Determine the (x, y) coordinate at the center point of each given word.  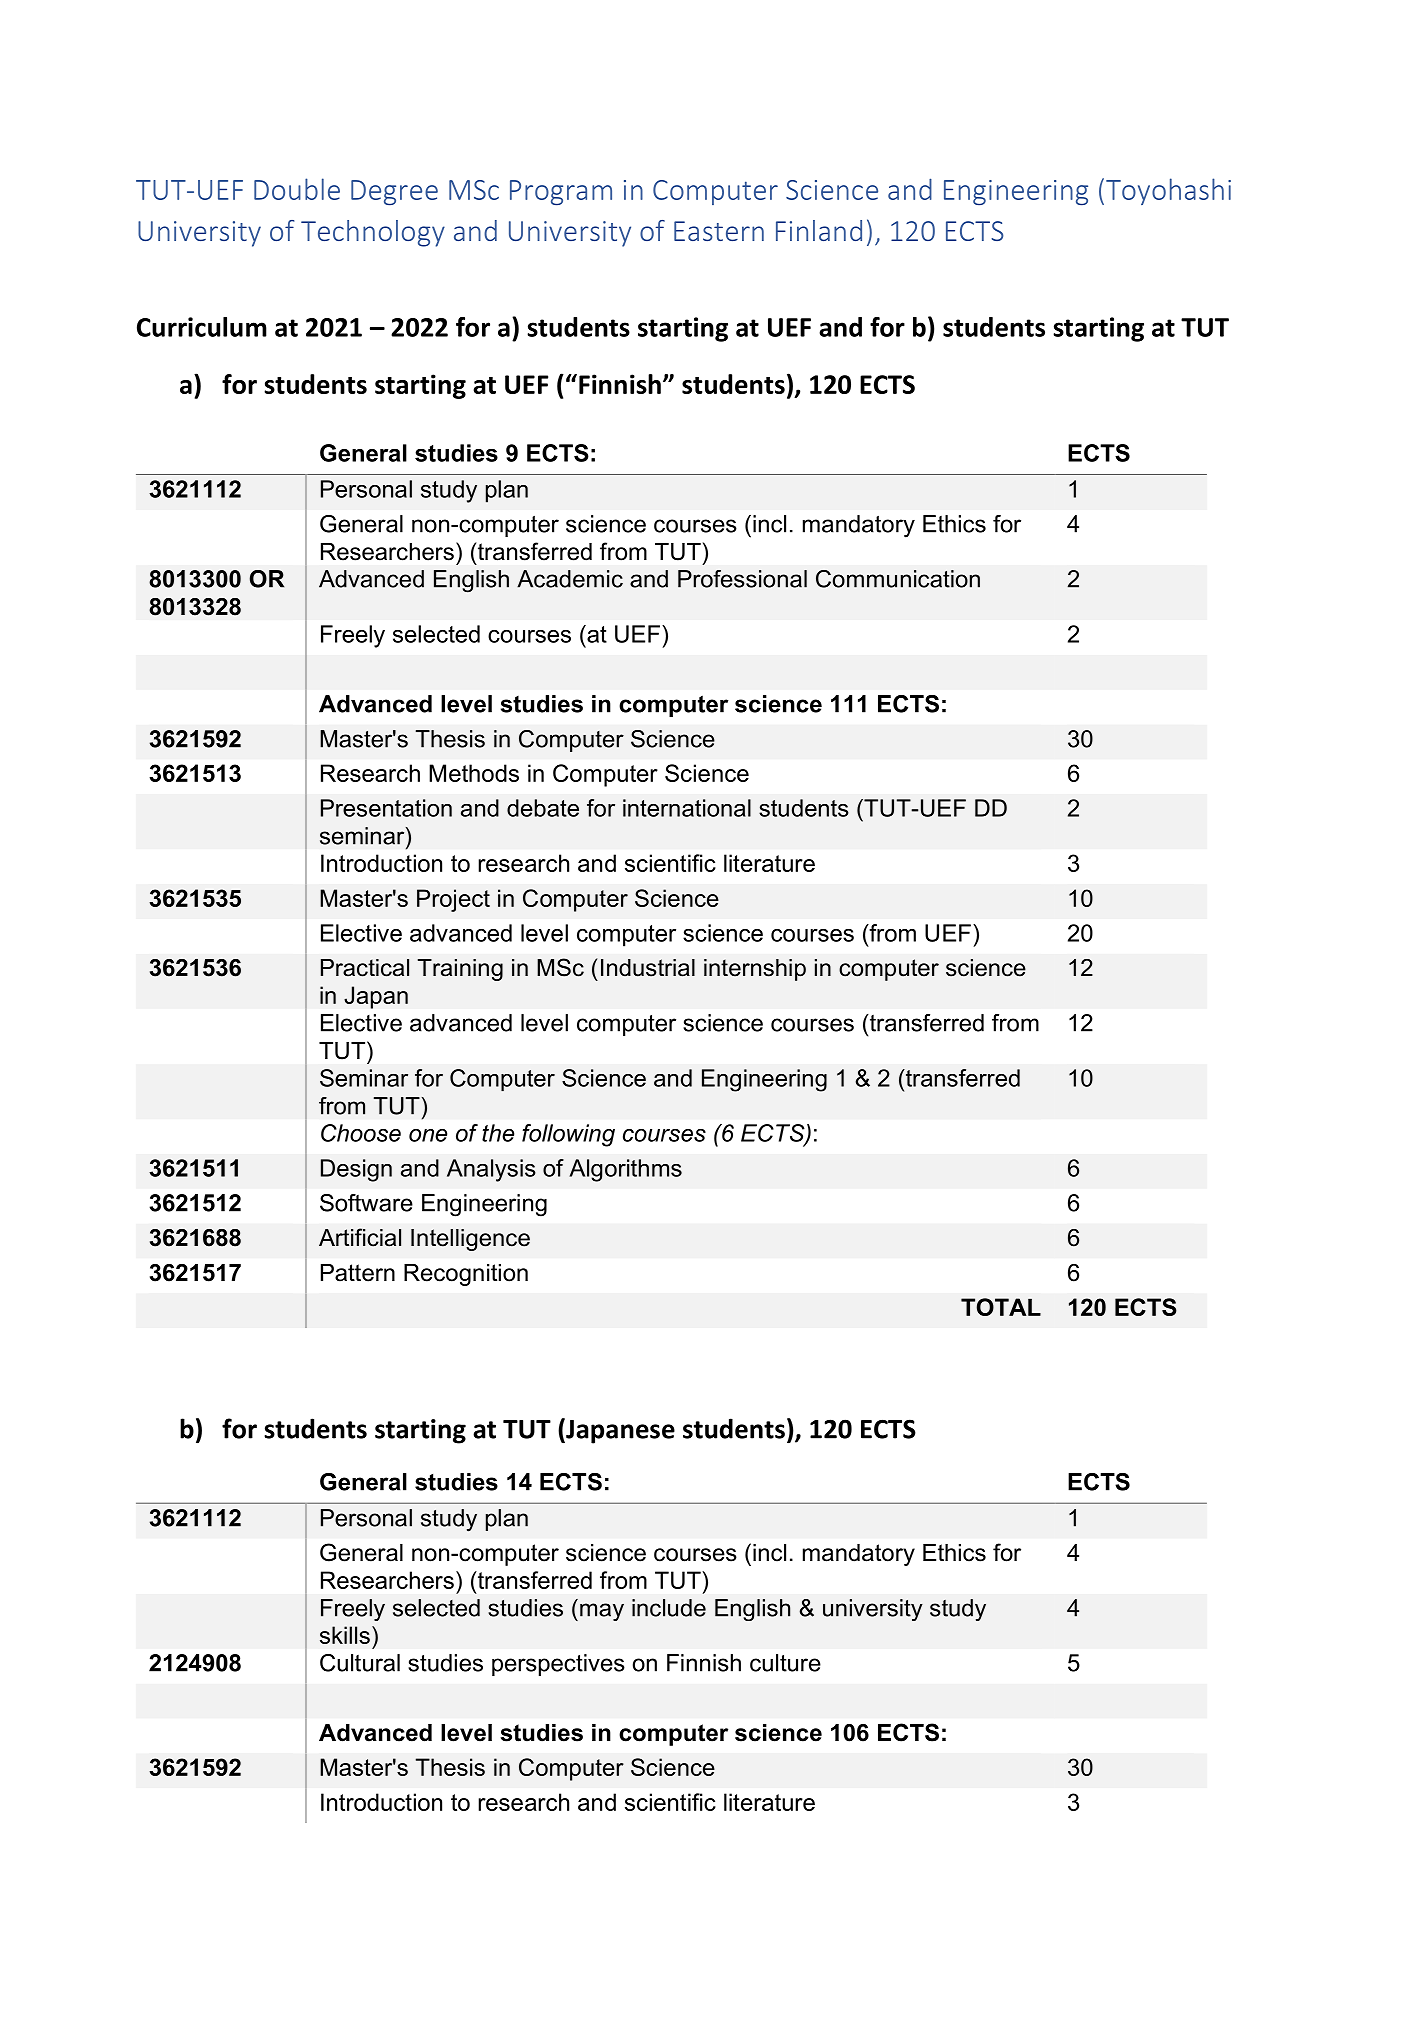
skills (345, 1635)
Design (356, 1170)
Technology (373, 233)
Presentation (386, 808)
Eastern (719, 231)
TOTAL (1001, 1307)
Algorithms (625, 1170)
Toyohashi (1168, 191)
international (687, 808)
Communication (898, 579)
